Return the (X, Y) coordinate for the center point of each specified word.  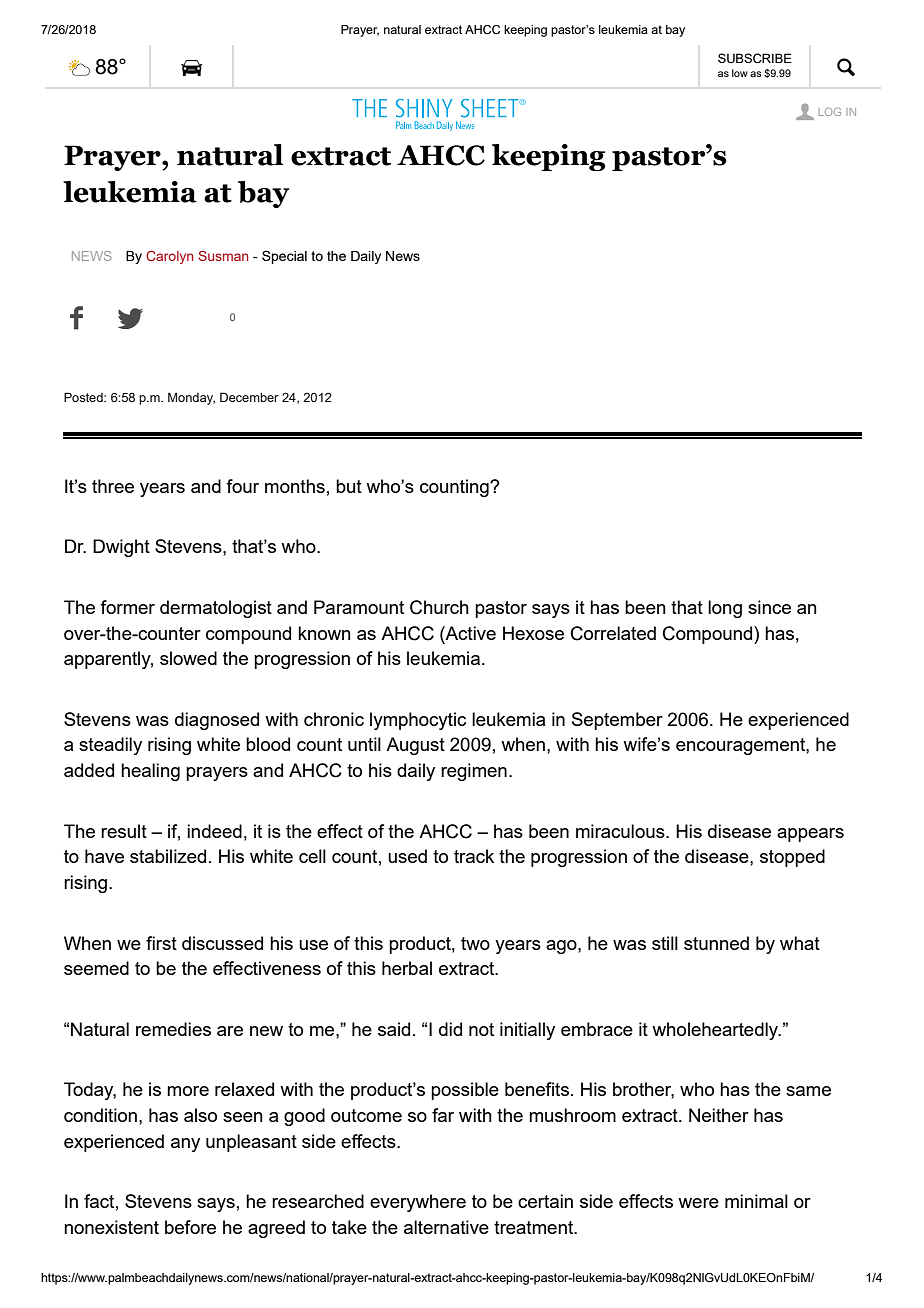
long (725, 609)
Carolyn (169, 257)
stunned (716, 943)
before (190, 1227)
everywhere (418, 1203)
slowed (188, 658)
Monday (191, 398)
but (349, 486)
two (475, 943)
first (161, 943)
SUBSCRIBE (755, 58)
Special (284, 257)
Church (439, 607)
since (769, 607)
